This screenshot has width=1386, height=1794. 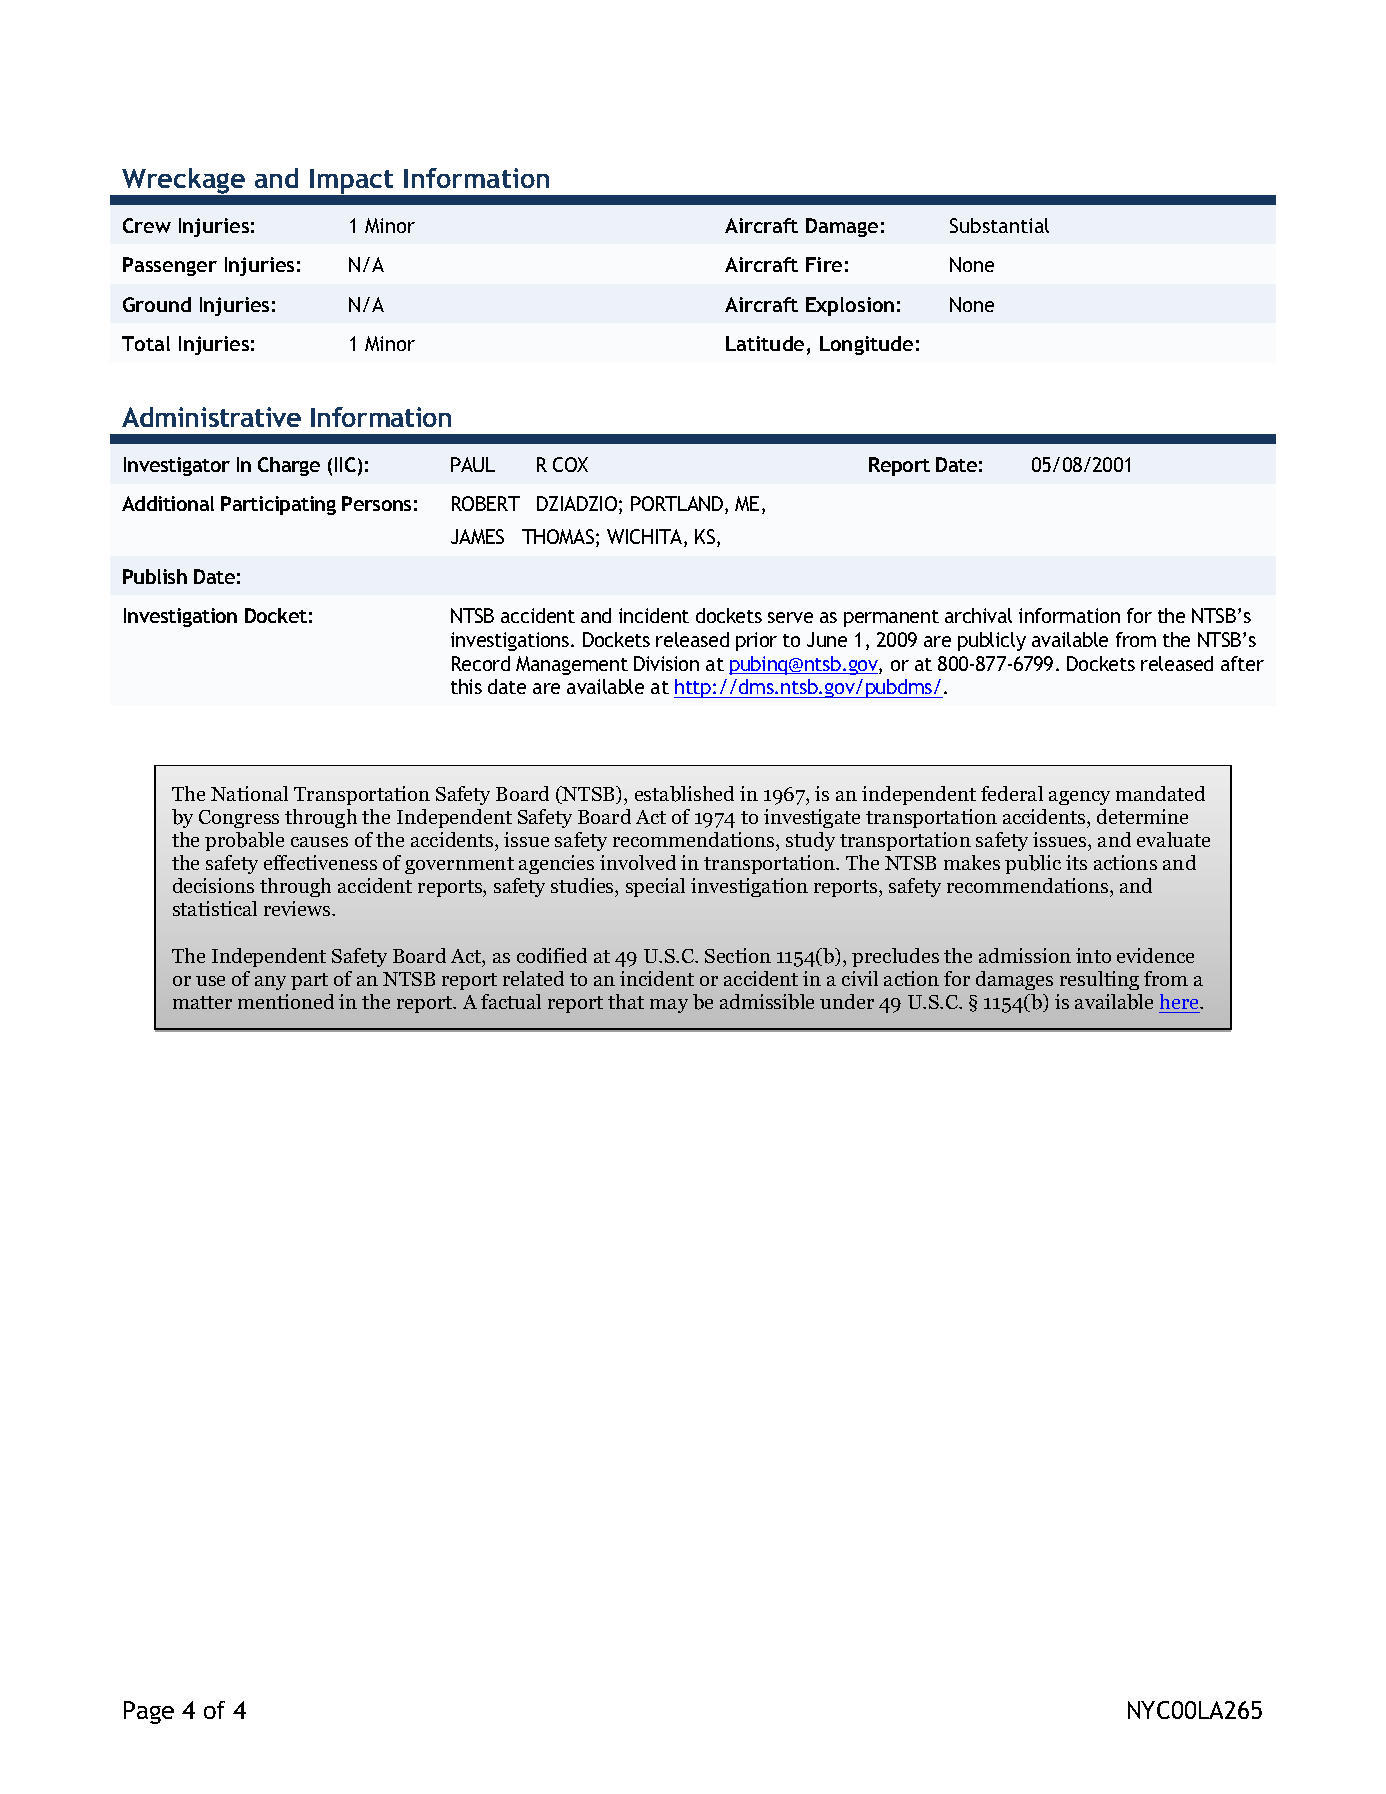 I want to click on Passenger, so click(x=170, y=266).
